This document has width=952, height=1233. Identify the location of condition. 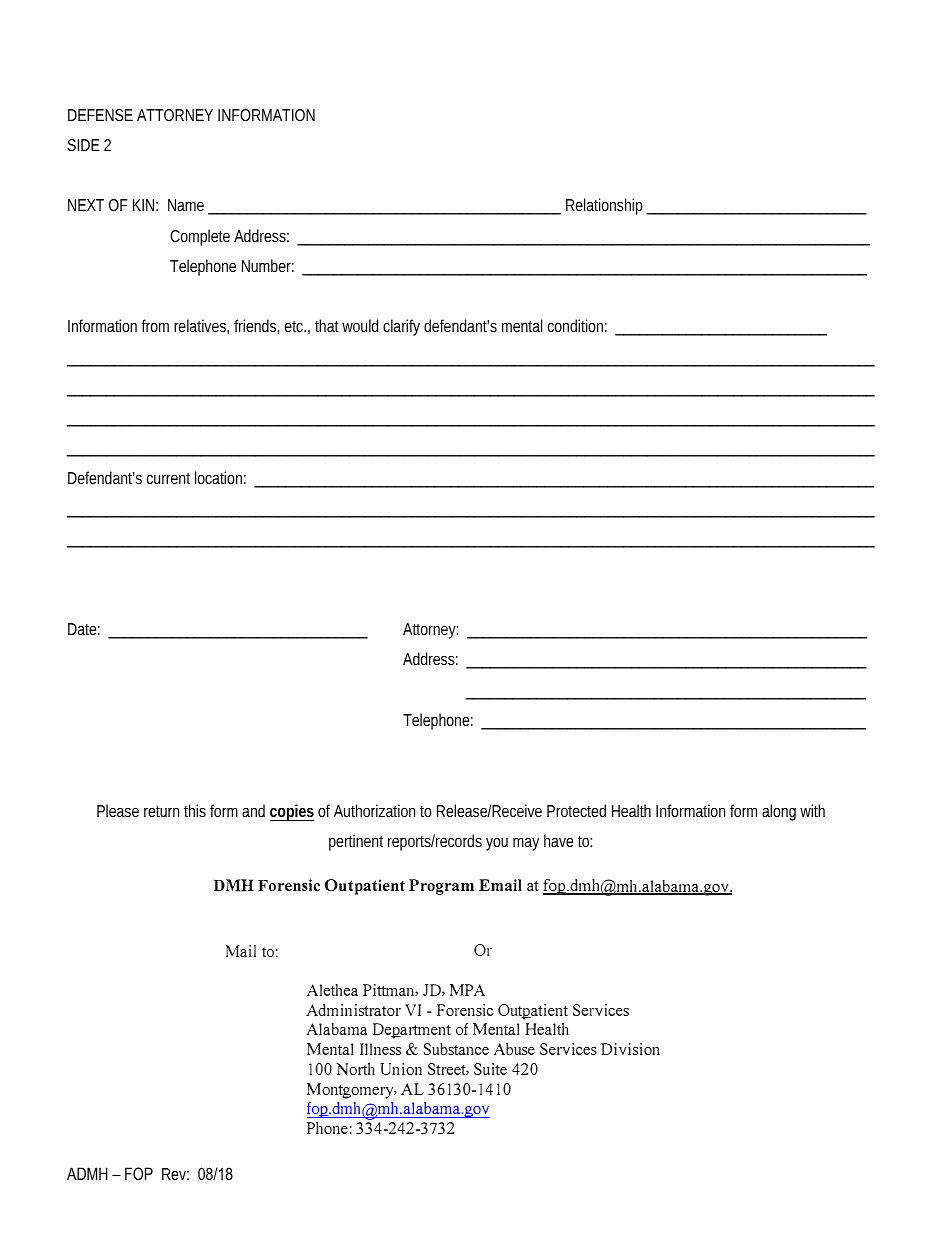
(577, 325).
